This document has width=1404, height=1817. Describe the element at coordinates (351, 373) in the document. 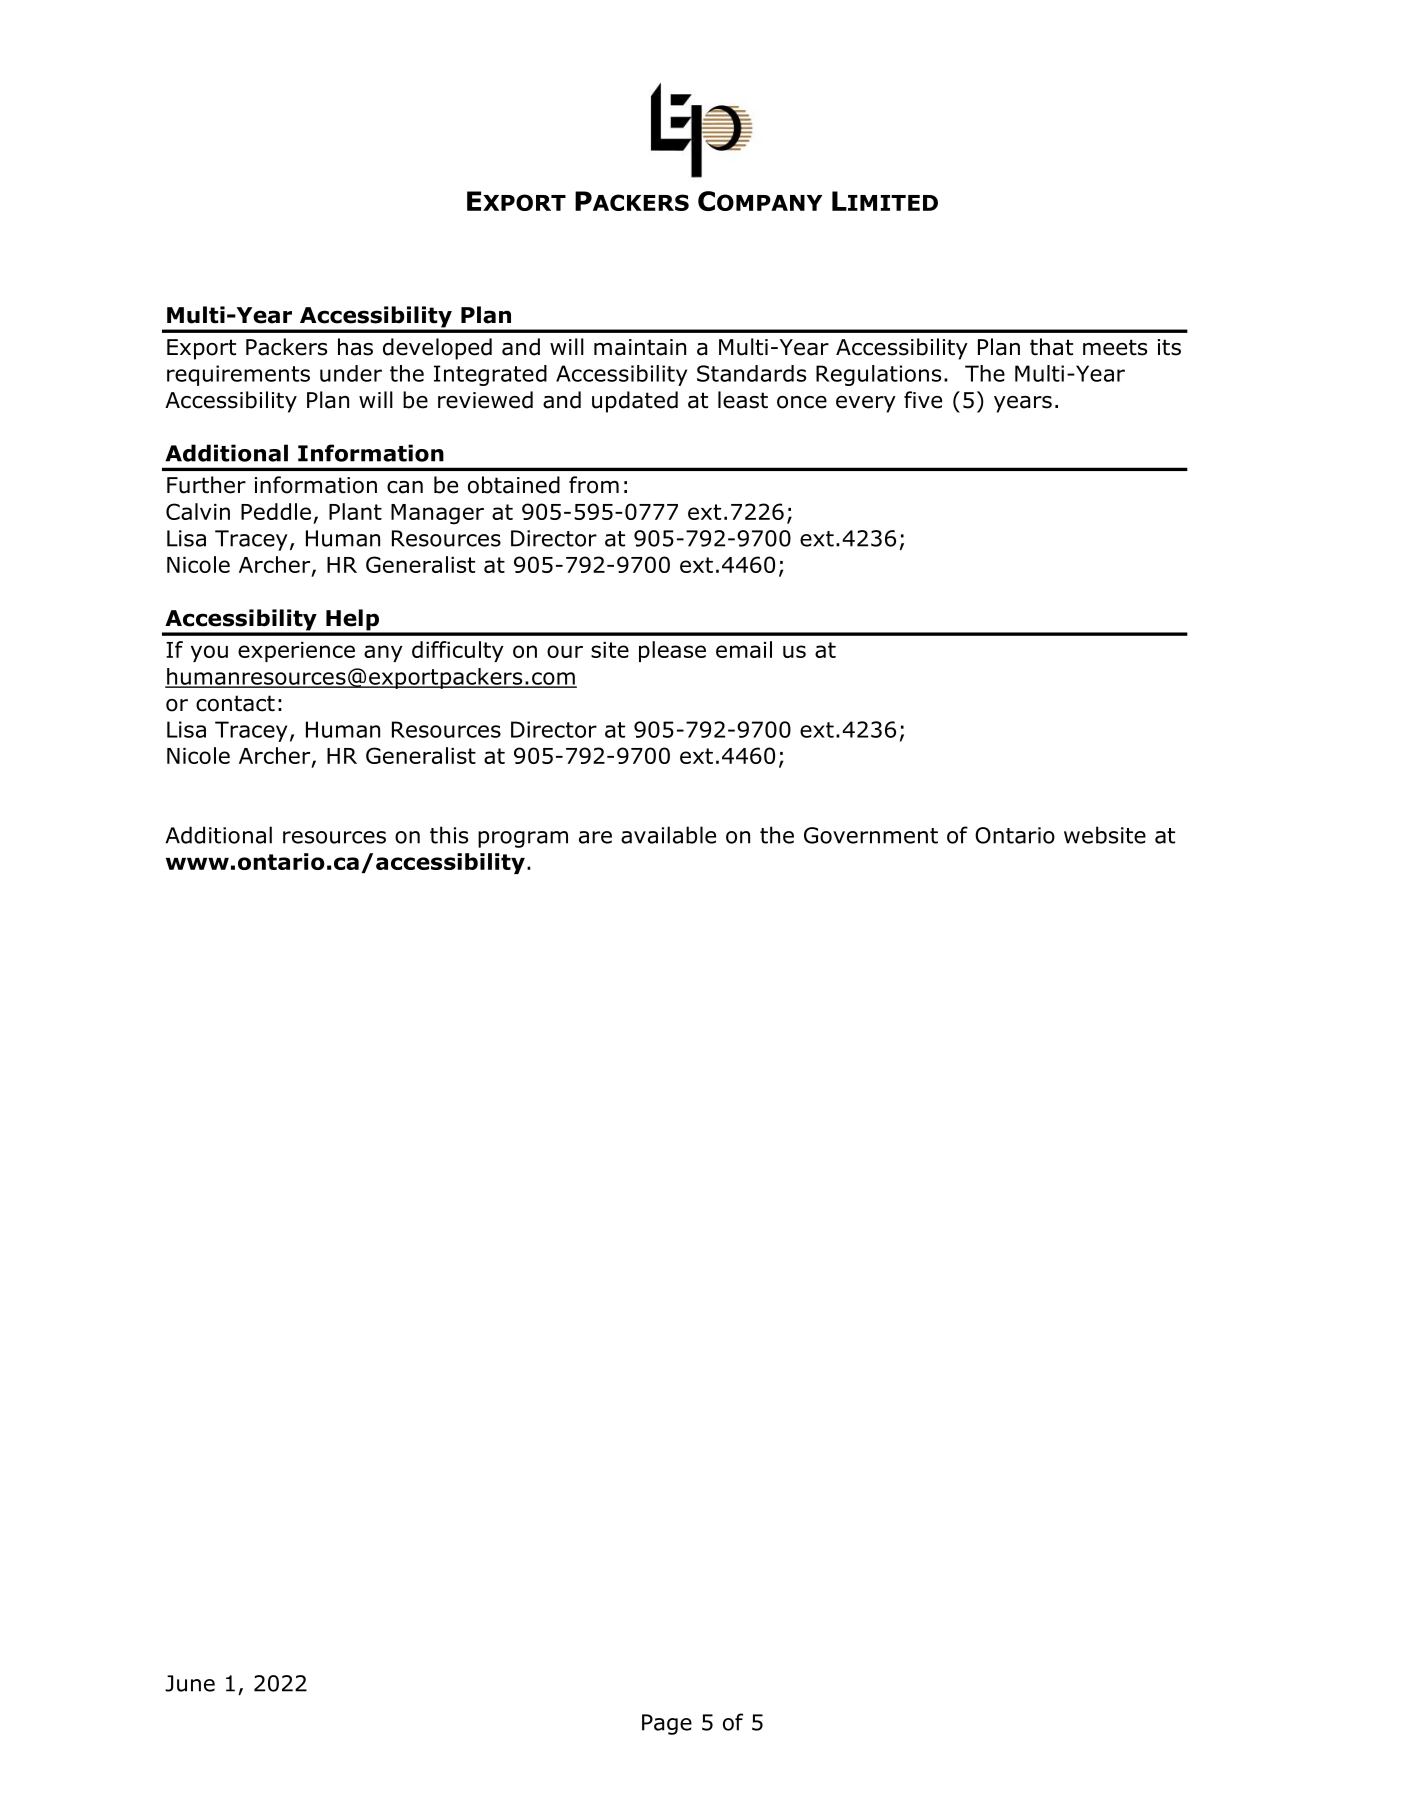

I see `under` at that location.
